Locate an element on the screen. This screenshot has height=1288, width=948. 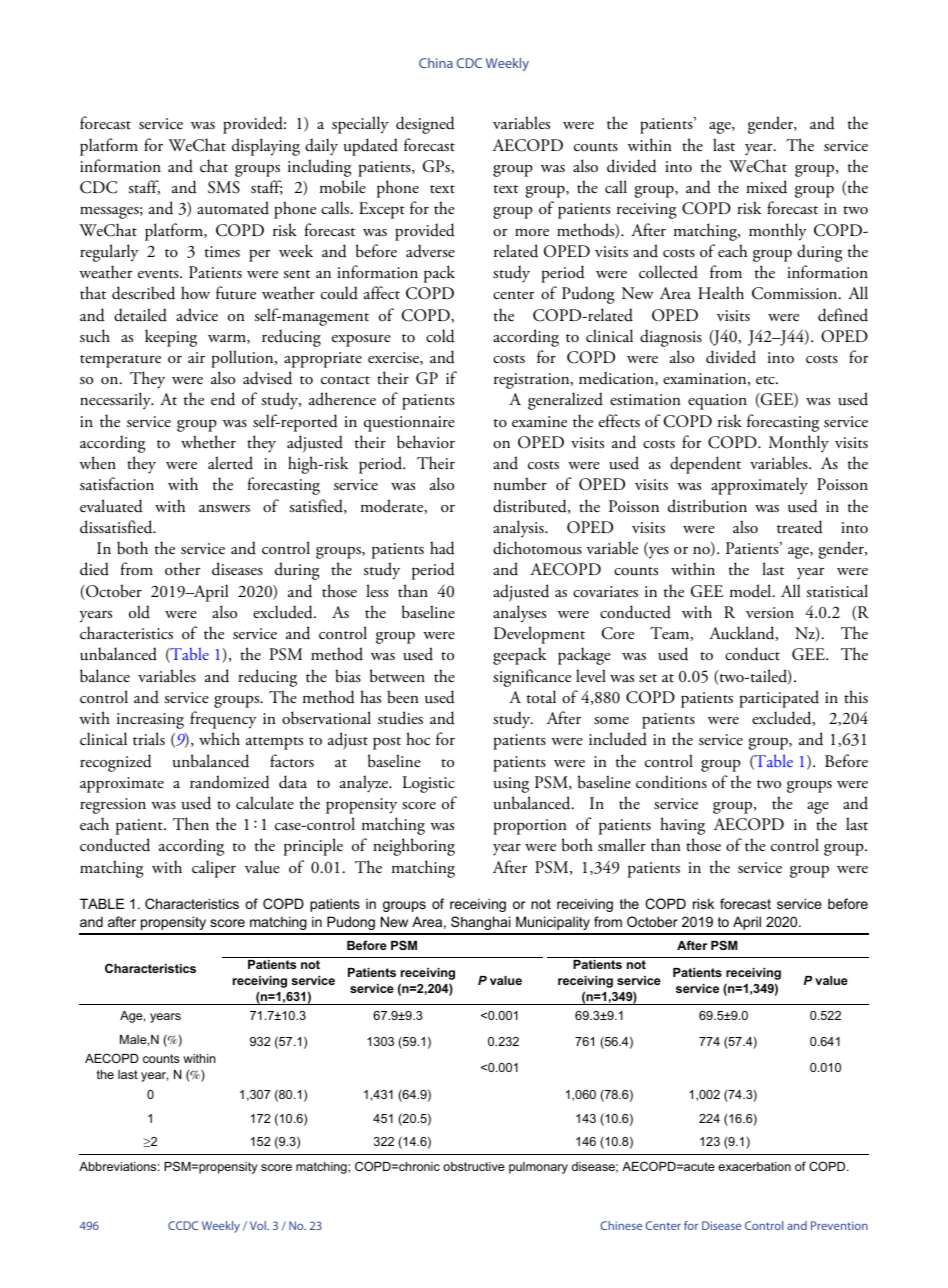
having is located at coordinates (682, 826).
